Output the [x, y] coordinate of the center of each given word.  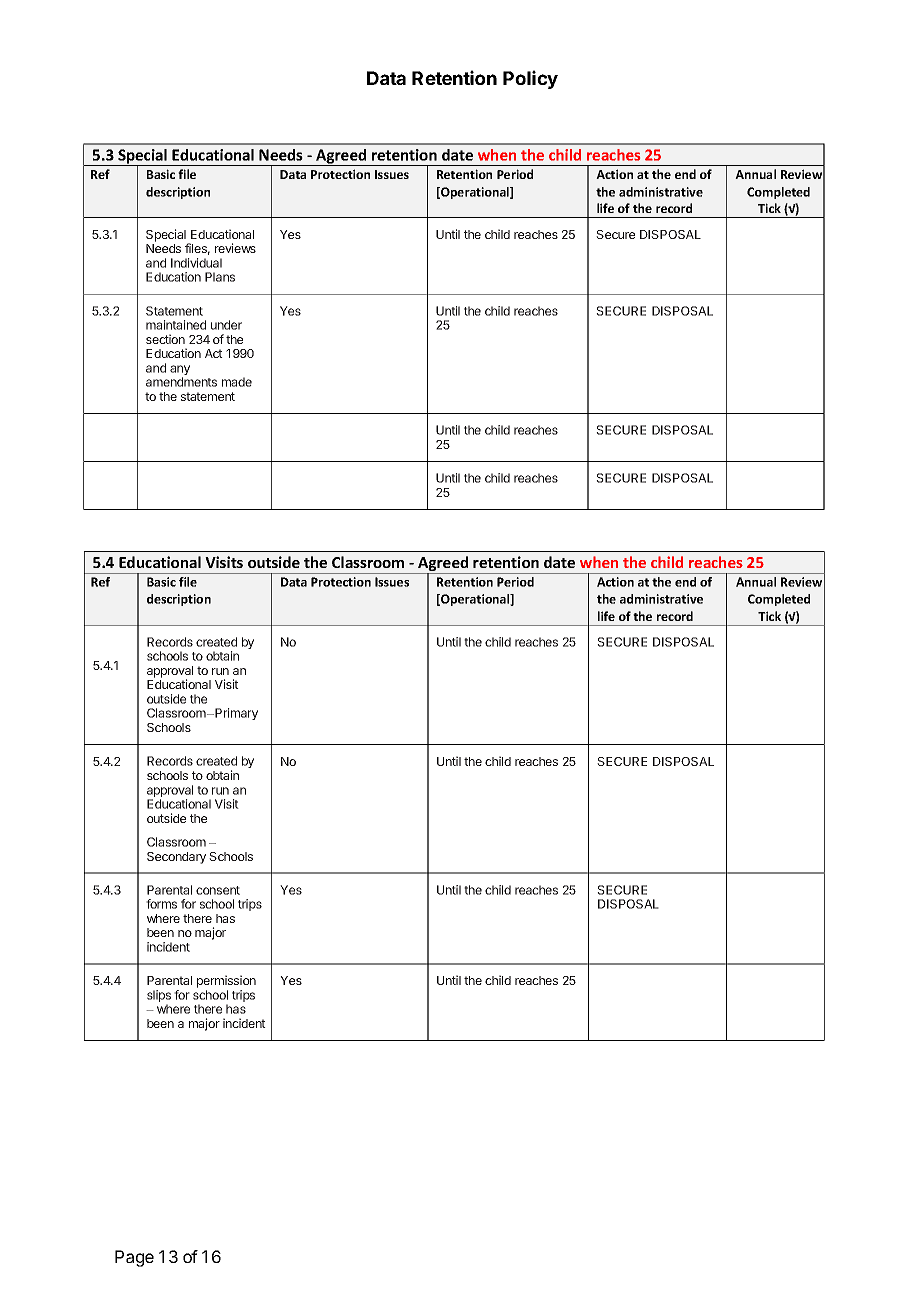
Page [134, 1258]
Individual [196, 263]
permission [226, 983]
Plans [220, 277]
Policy [530, 79]
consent [218, 890]
